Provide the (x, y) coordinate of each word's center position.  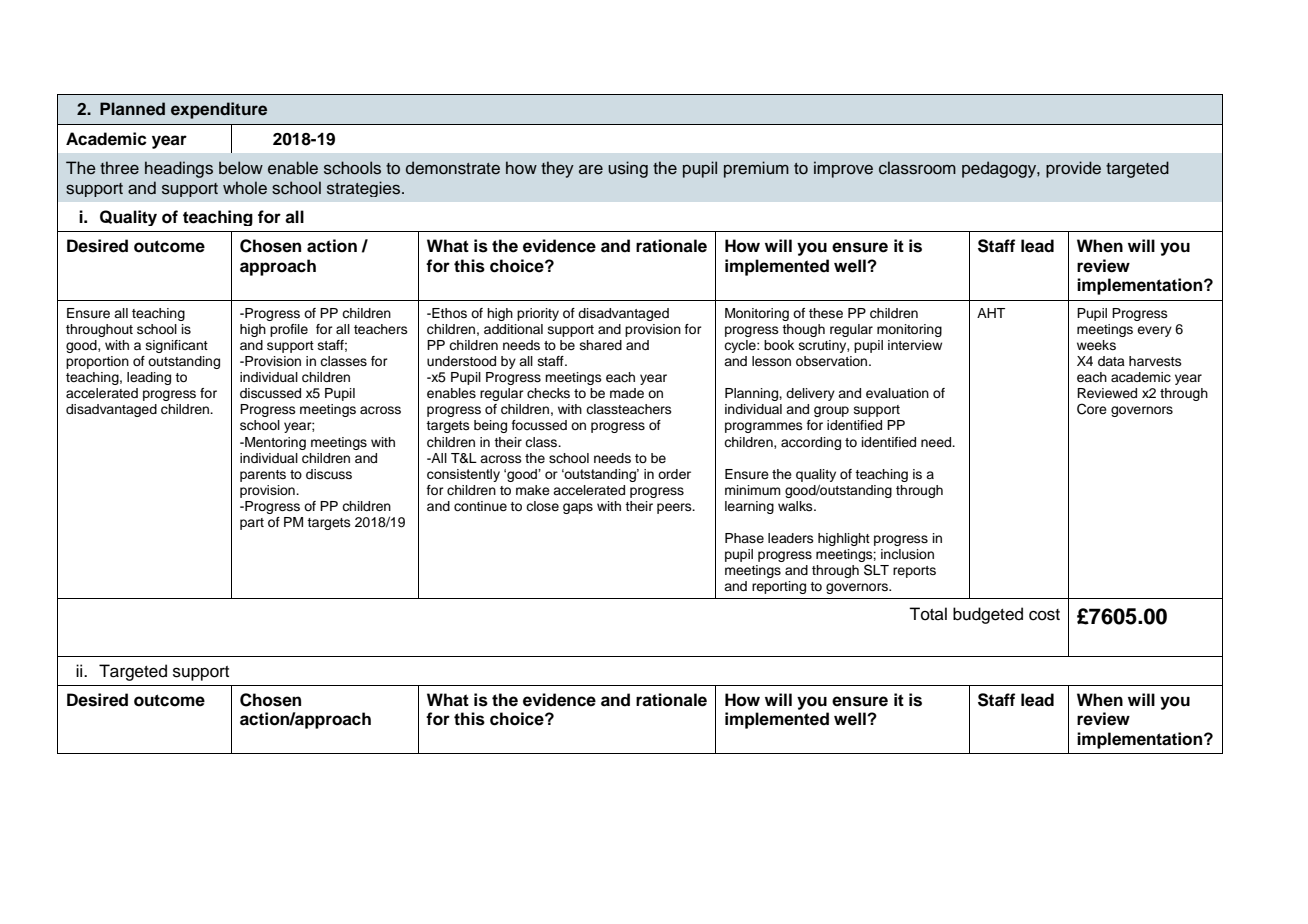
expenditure (219, 110)
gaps (578, 508)
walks (796, 506)
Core (1092, 409)
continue (480, 506)
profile (289, 330)
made (627, 393)
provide (1073, 169)
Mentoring (274, 443)
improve (843, 169)
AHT (991, 313)
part (252, 524)
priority (538, 314)
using (628, 169)
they (557, 169)
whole (245, 188)
